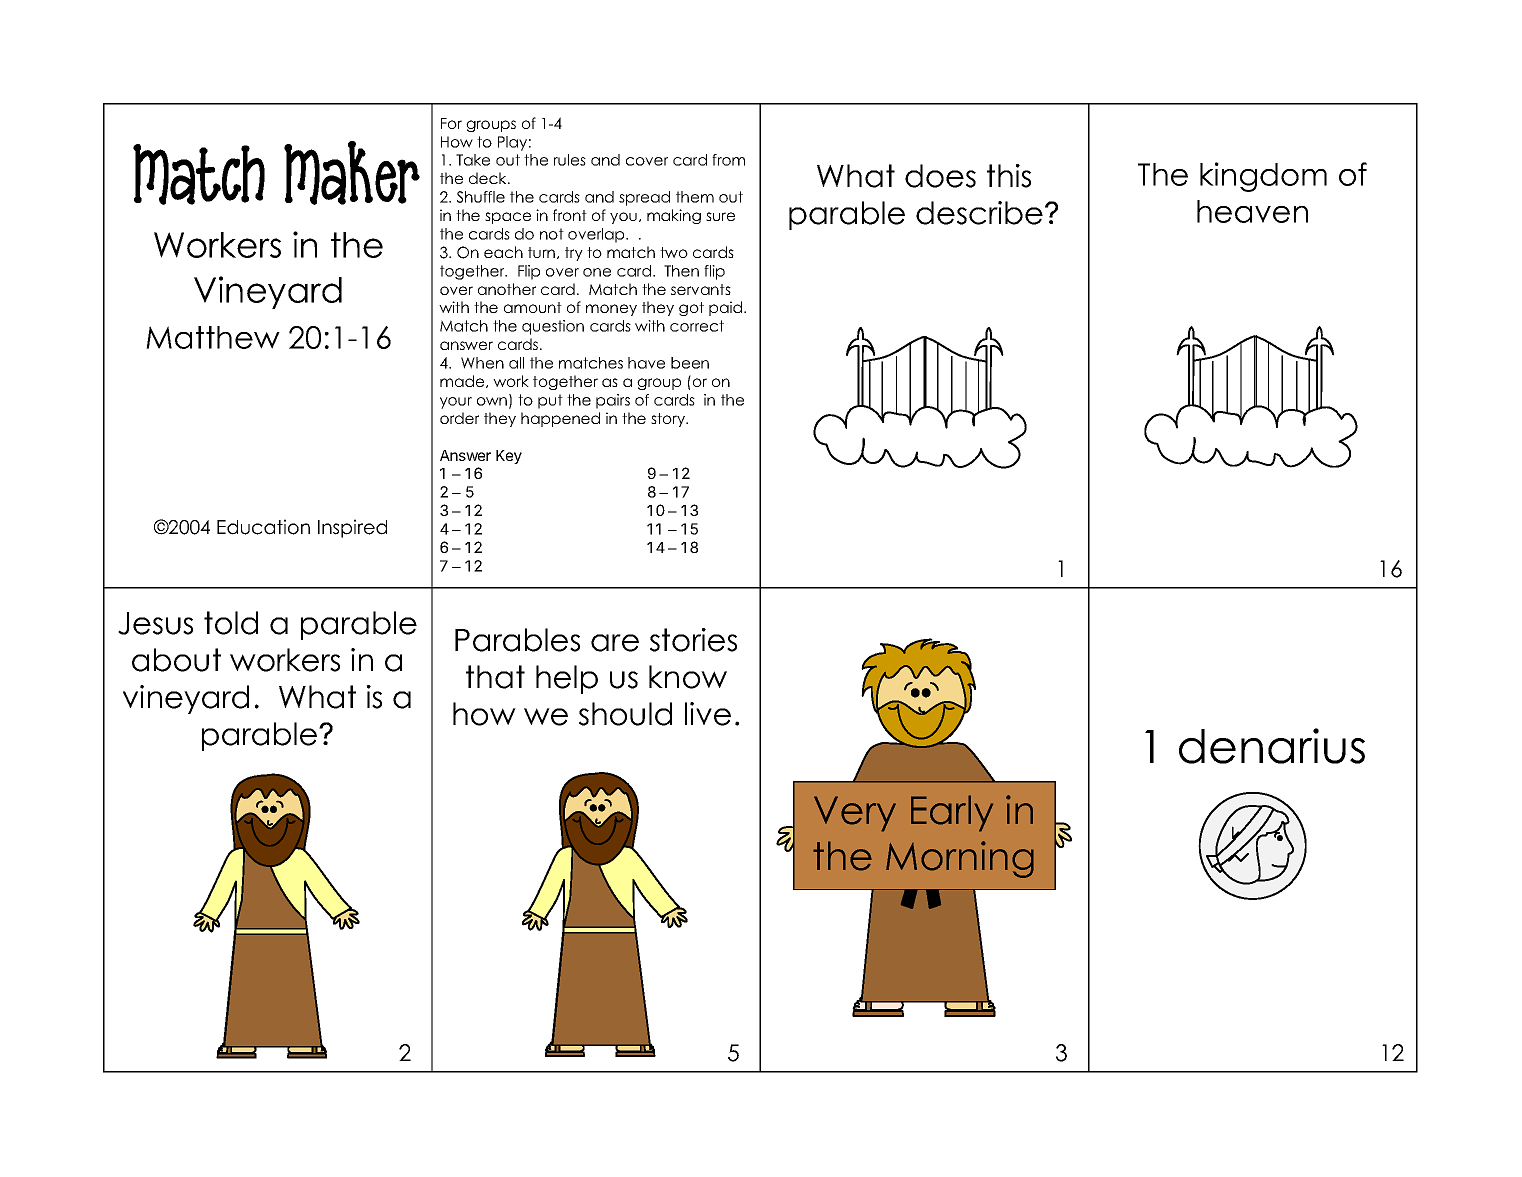  I want to click on correct, so click(697, 326).
